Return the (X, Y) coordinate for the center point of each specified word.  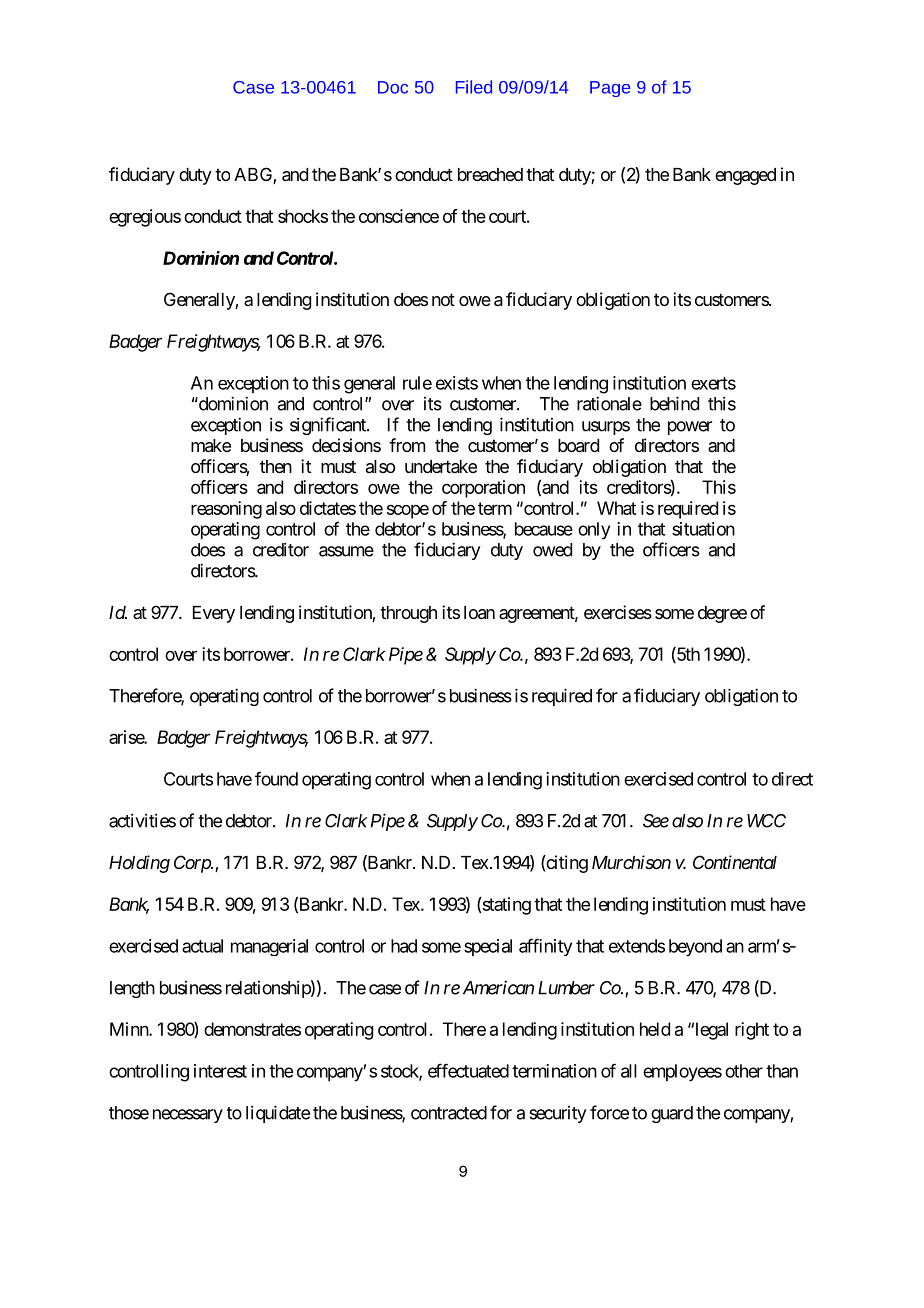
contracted (449, 1113)
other (744, 1071)
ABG (254, 175)
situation (703, 529)
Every (214, 614)
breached (490, 174)
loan (479, 613)
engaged (745, 176)
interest (220, 1071)
